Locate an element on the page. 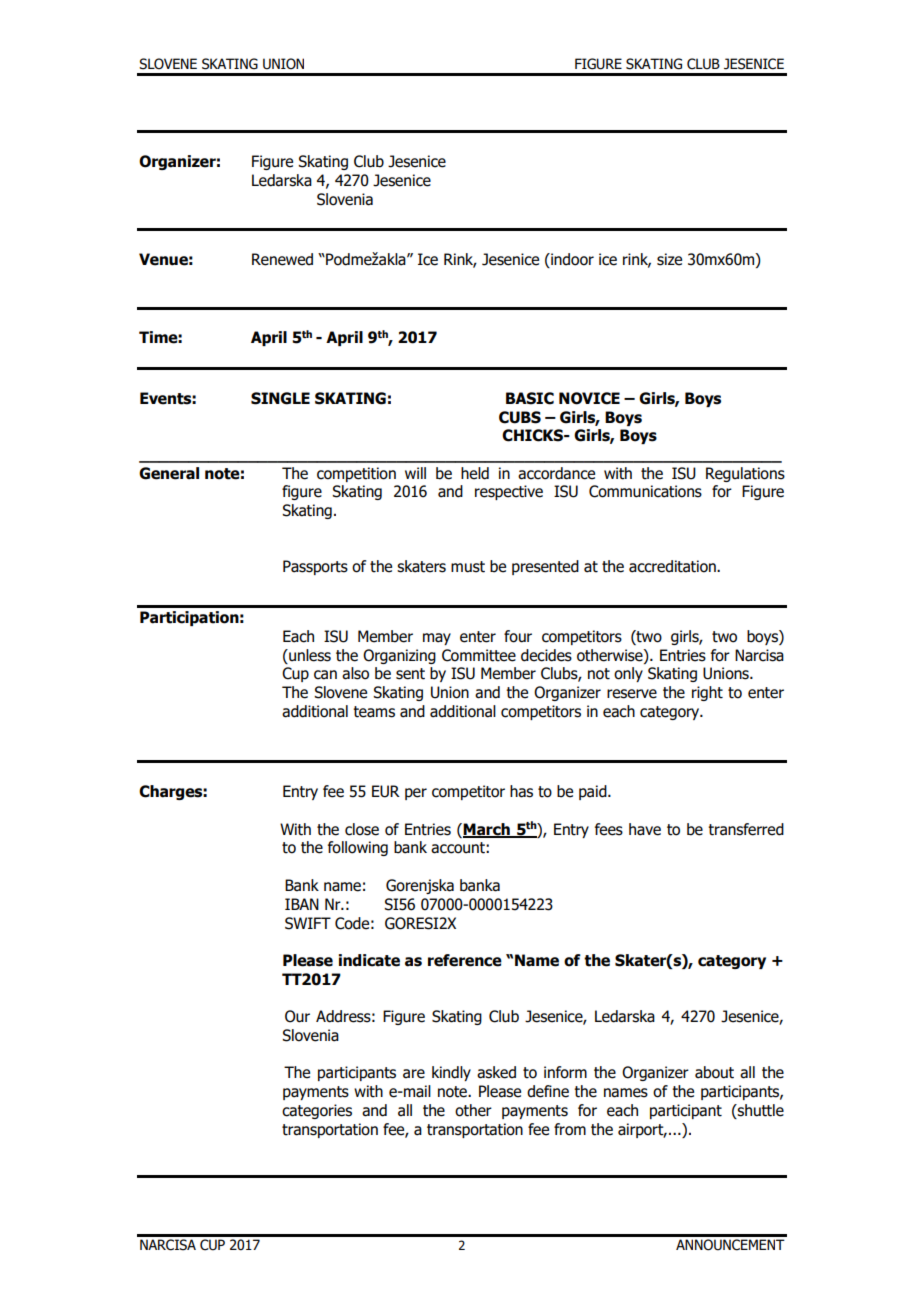 The image size is (924, 1308). size is located at coordinates (669, 259).
